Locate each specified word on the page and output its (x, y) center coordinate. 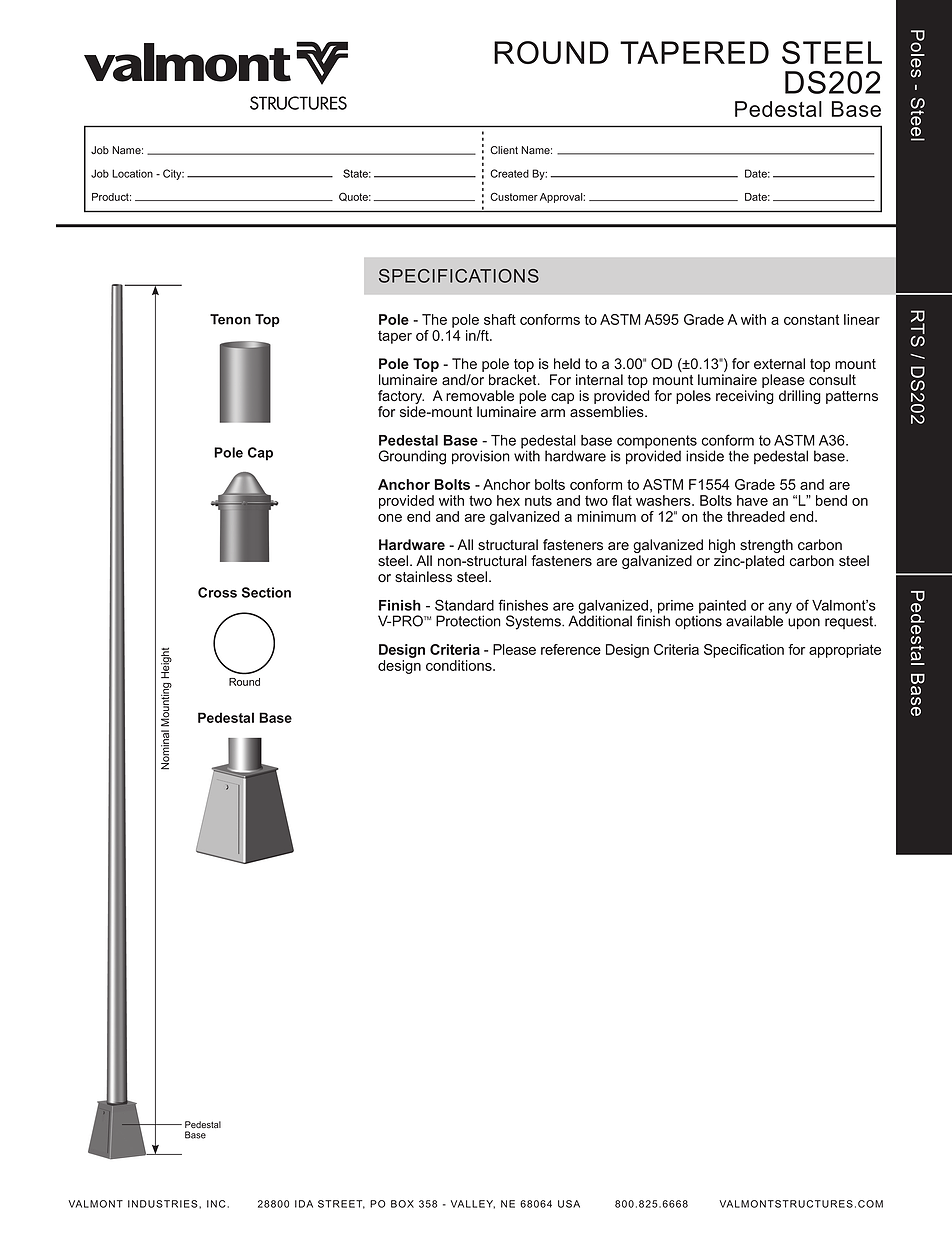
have (752, 500)
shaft (500, 319)
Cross (217, 592)
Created (509, 173)
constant (811, 319)
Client (504, 150)
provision (481, 457)
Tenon (230, 319)
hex (508, 500)
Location (132, 173)
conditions (460, 665)
